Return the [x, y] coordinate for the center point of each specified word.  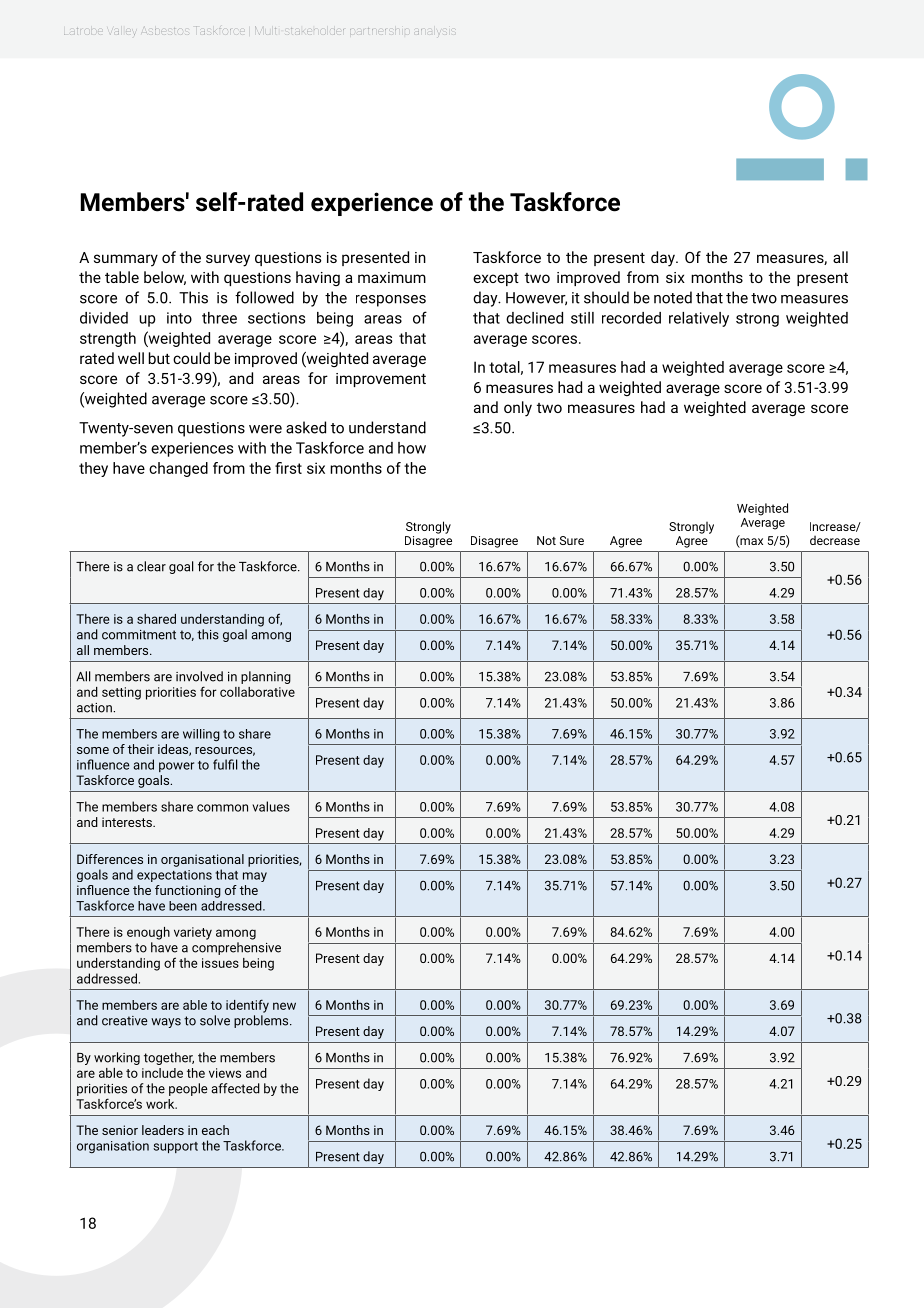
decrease [835, 540]
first [288, 468]
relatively [699, 319]
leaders [163, 1130]
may [255, 877]
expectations [174, 876]
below [165, 278]
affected [235, 1088]
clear [151, 566]
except [496, 279]
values [271, 806]
